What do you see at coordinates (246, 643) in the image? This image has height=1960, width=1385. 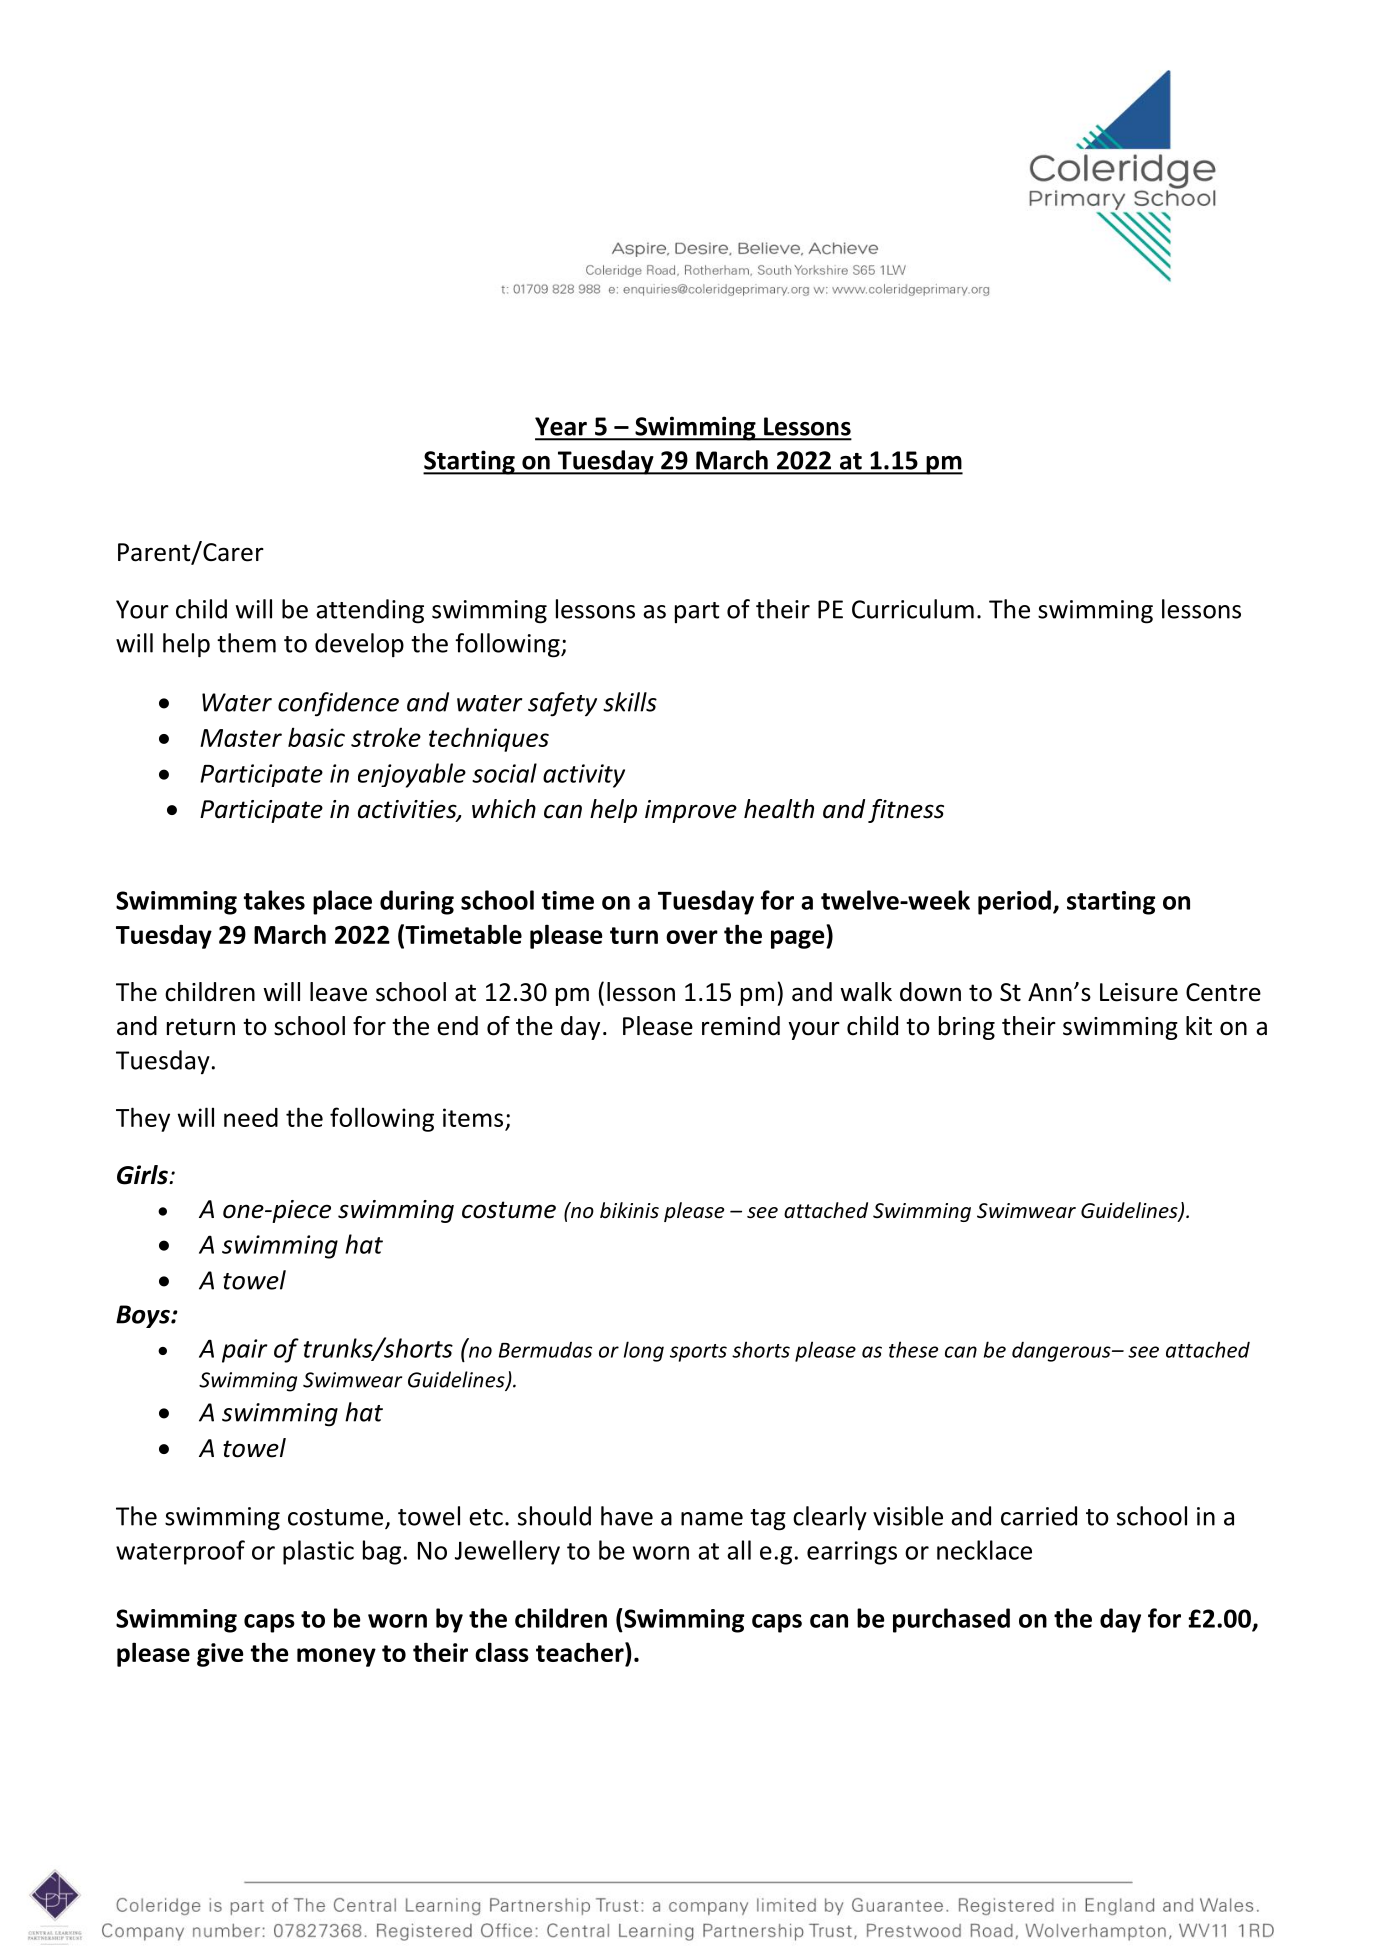 I see `them` at bounding box center [246, 643].
